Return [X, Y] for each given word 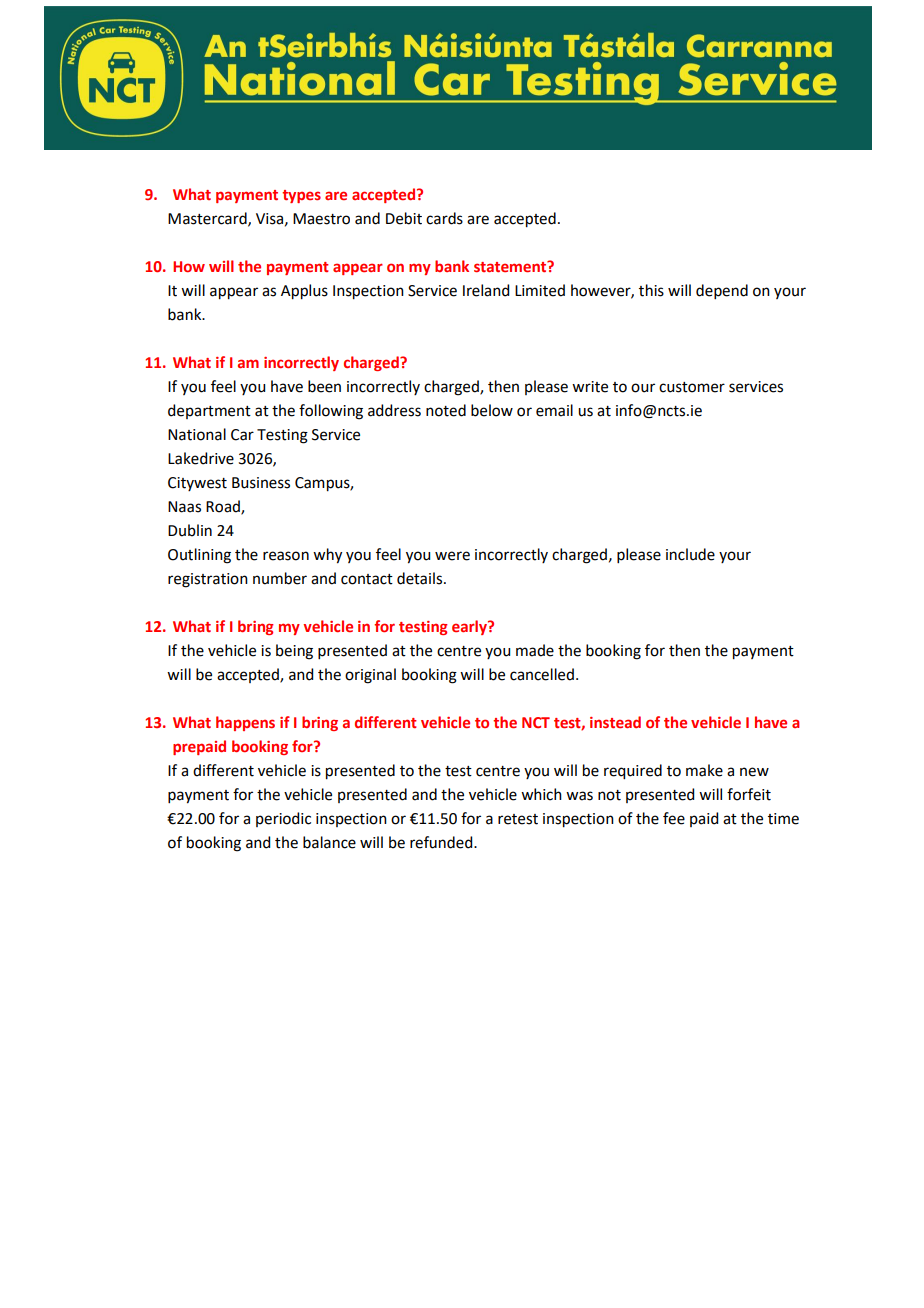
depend [722, 291]
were [452, 556]
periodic [283, 819]
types [301, 196]
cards [444, 218]
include [690, 554]
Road [224, 507]
